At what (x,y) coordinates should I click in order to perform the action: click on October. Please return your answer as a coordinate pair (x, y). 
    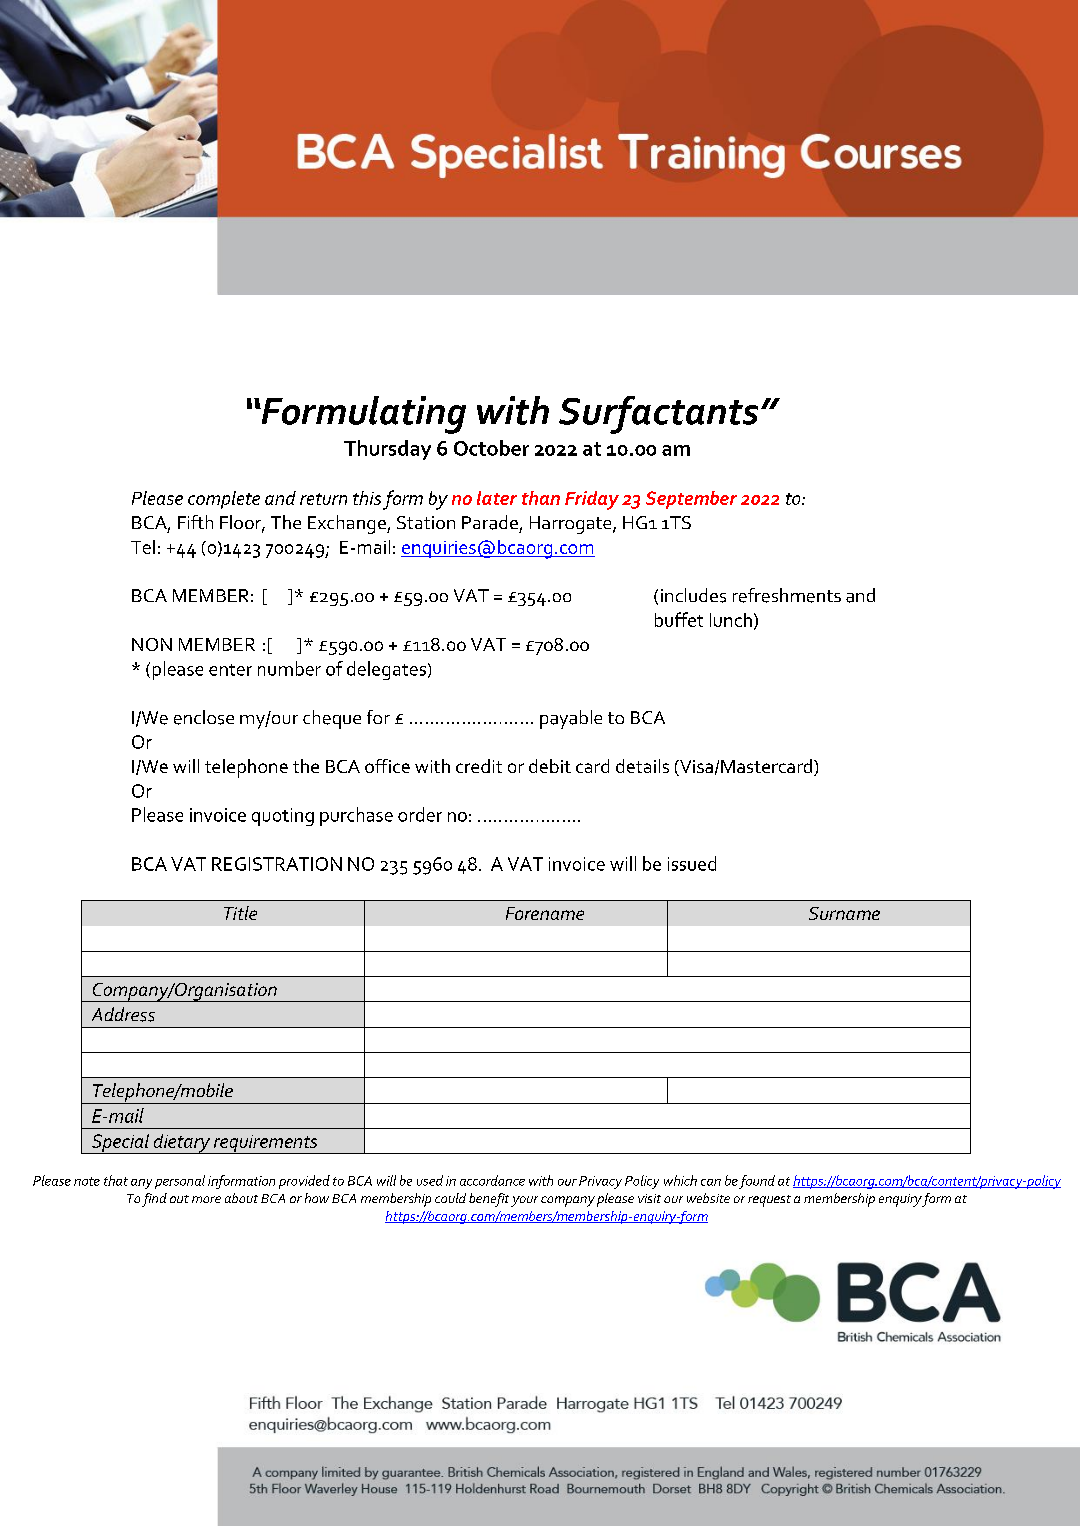
    Looking at the image, I should click on (491, 448).
